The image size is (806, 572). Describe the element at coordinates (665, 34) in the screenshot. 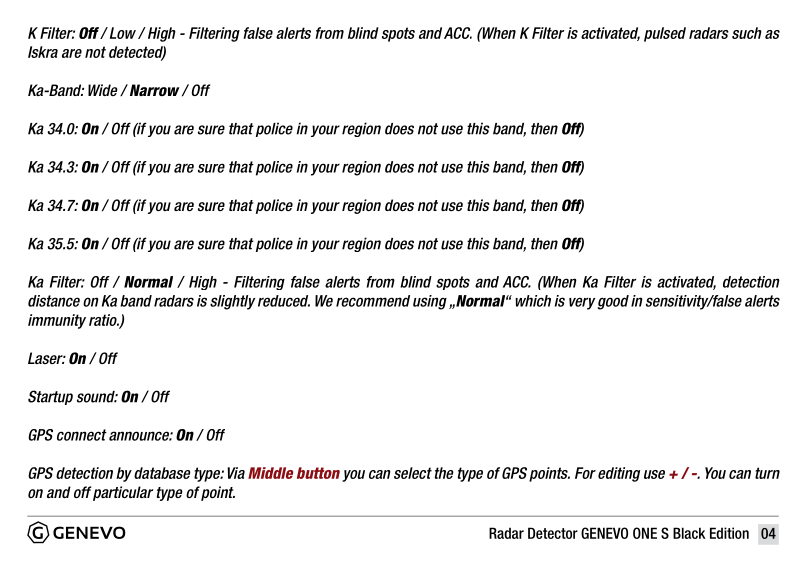

I see `pulsed` at that location.
